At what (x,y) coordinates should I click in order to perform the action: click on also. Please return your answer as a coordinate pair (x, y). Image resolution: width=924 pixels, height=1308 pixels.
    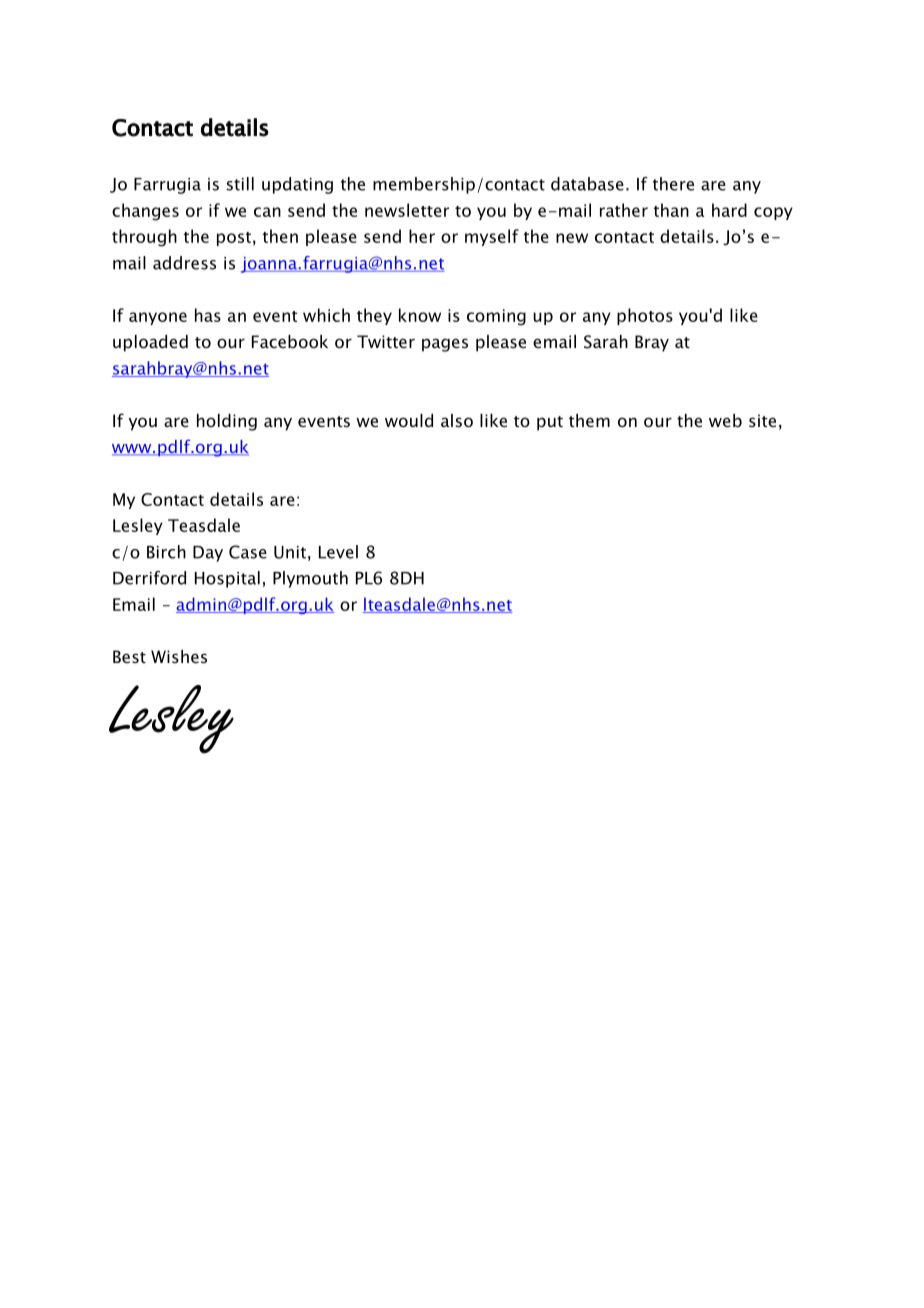
    Looking at the image, I should click on (457, 420).
